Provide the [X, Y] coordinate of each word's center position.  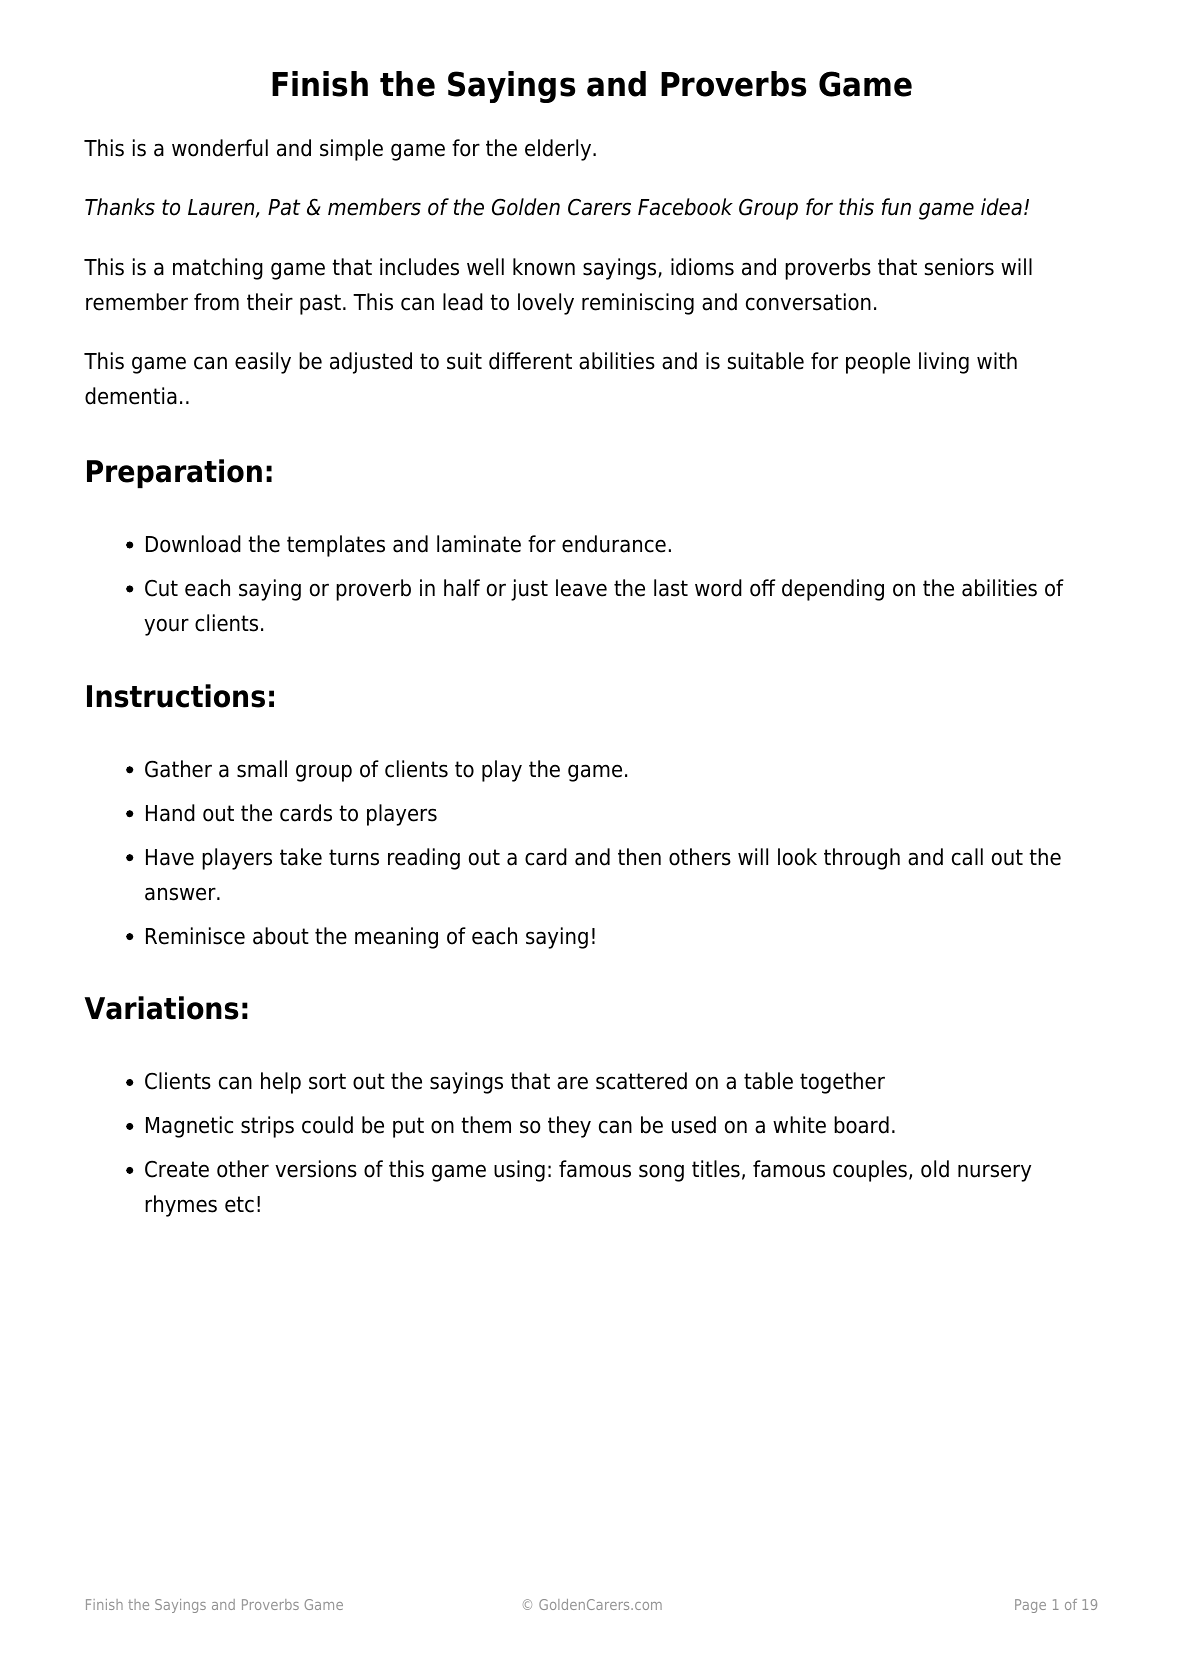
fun [896, 207]
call [967, 857]
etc [239, 1204]
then [639, 857]
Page [1030, 1606]
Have [170, 857]
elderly [559, 150]
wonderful [220, 148]
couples [870, 1171]
